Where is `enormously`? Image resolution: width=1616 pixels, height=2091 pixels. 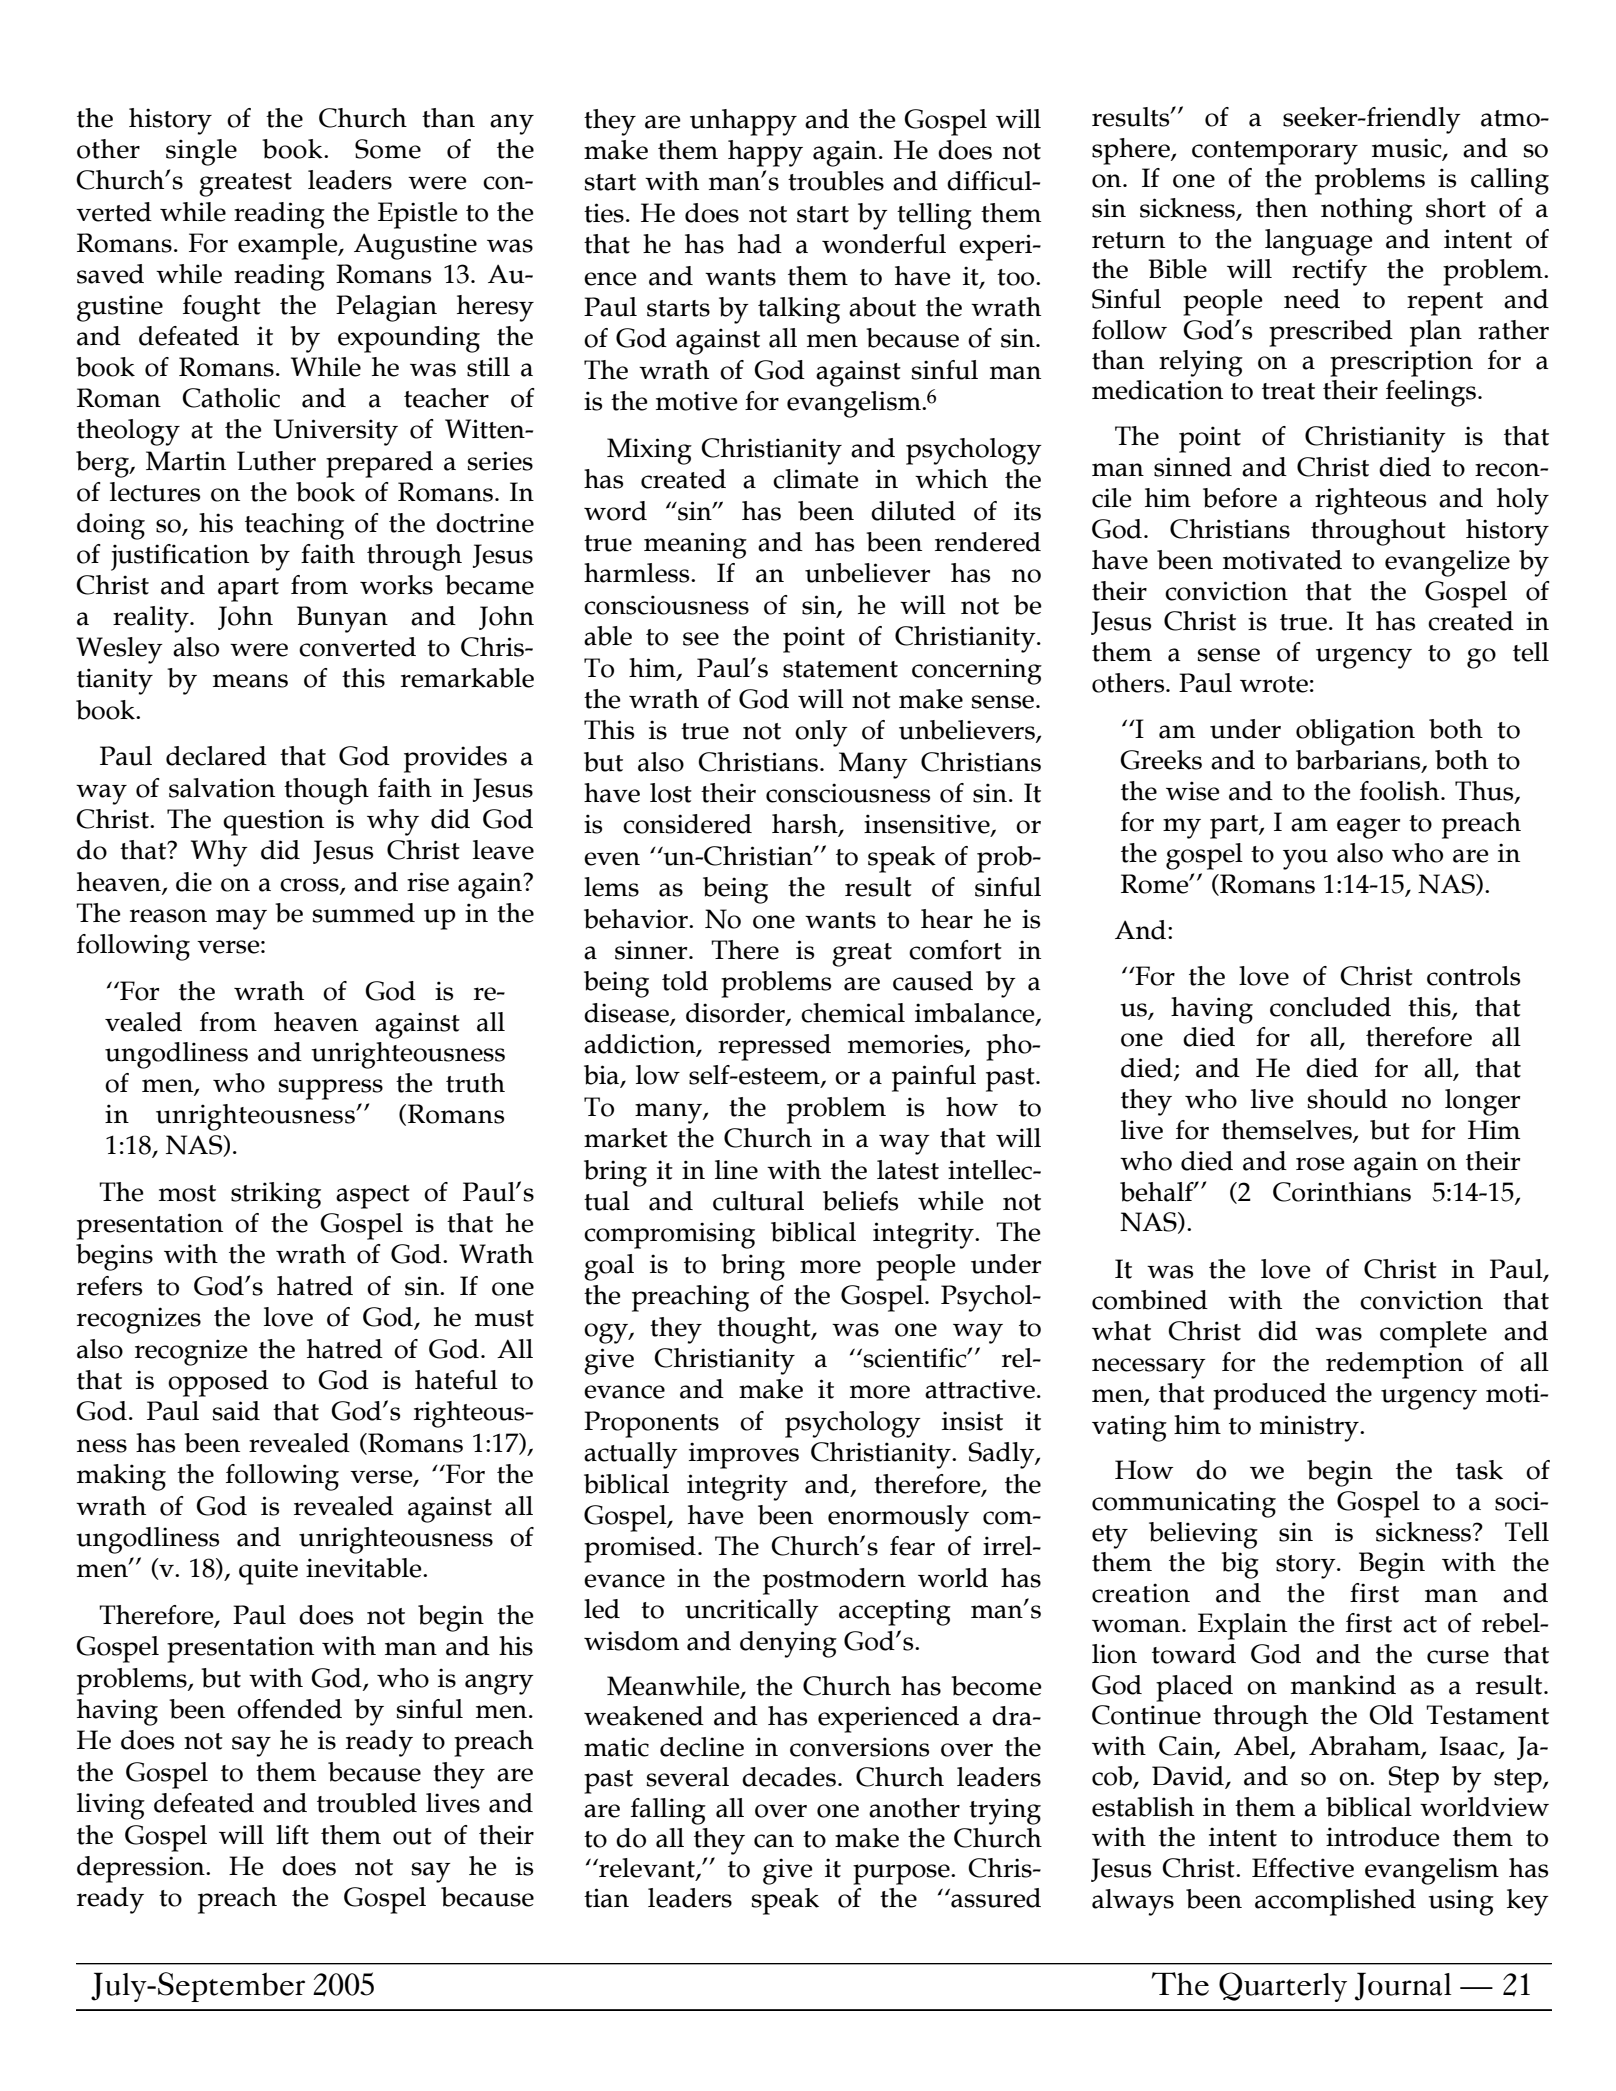 enormously is located at coordinates (898, 1518).
